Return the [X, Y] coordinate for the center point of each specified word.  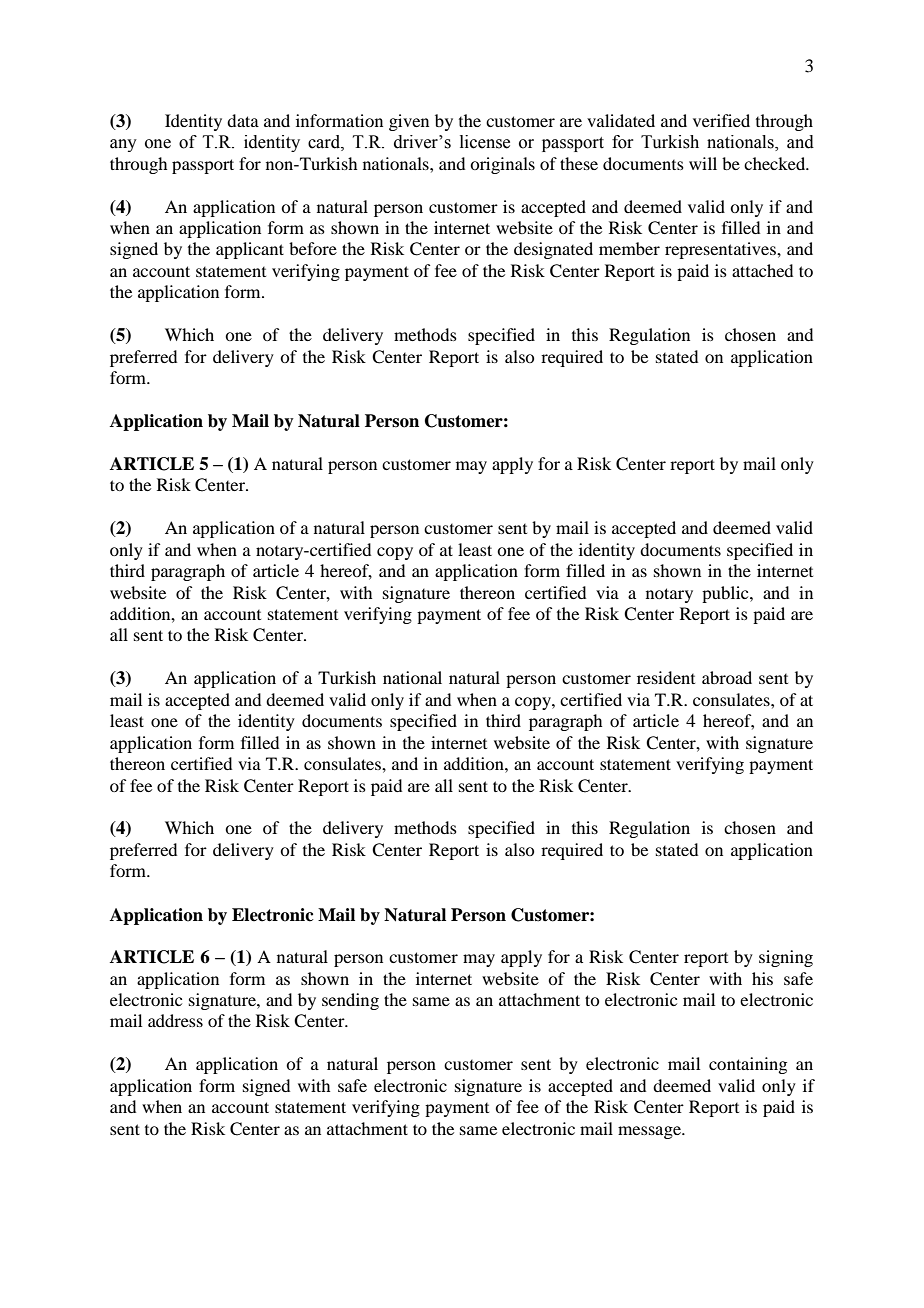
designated [553, 250]
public [726, 594]
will [703, 163]
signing [786, 958]
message [650, 1132]
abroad [727, 677]
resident [666, 677]
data [243, 120]
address [175, 1020]
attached [762, 270]
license [485, 142]
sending [350, 1001]
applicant [250, 250]
